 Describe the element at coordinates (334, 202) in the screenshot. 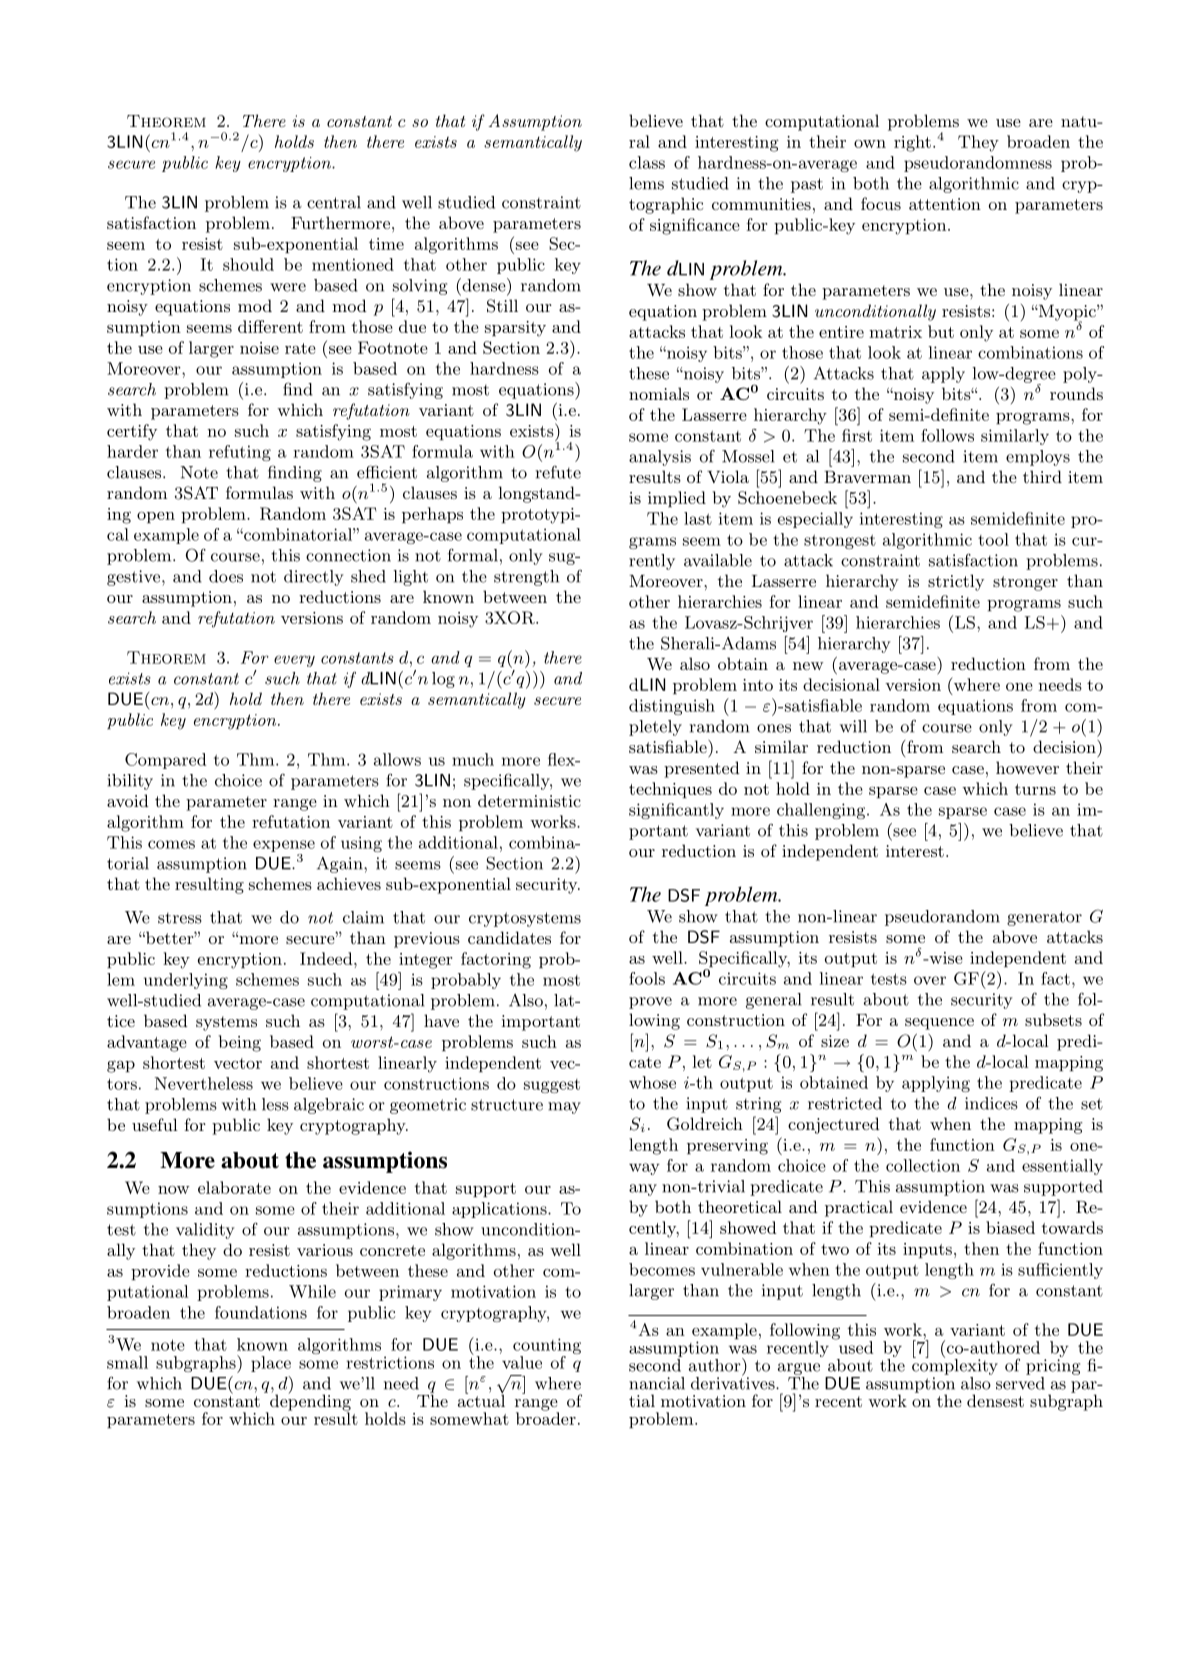

I see `central` at that location.
